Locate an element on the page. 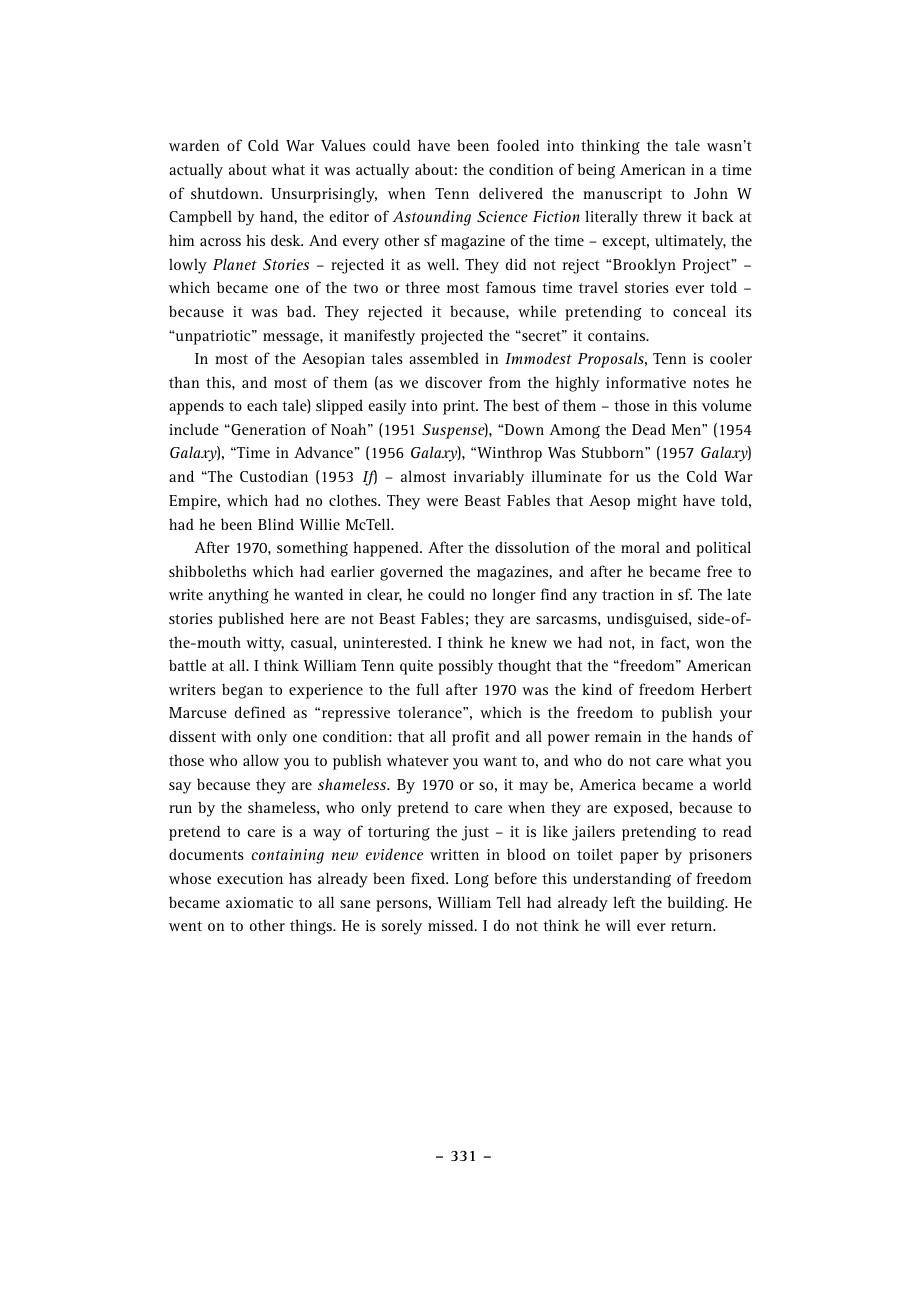 This page has height=1308, width=924. missed is located at coordinates (452, 925).
